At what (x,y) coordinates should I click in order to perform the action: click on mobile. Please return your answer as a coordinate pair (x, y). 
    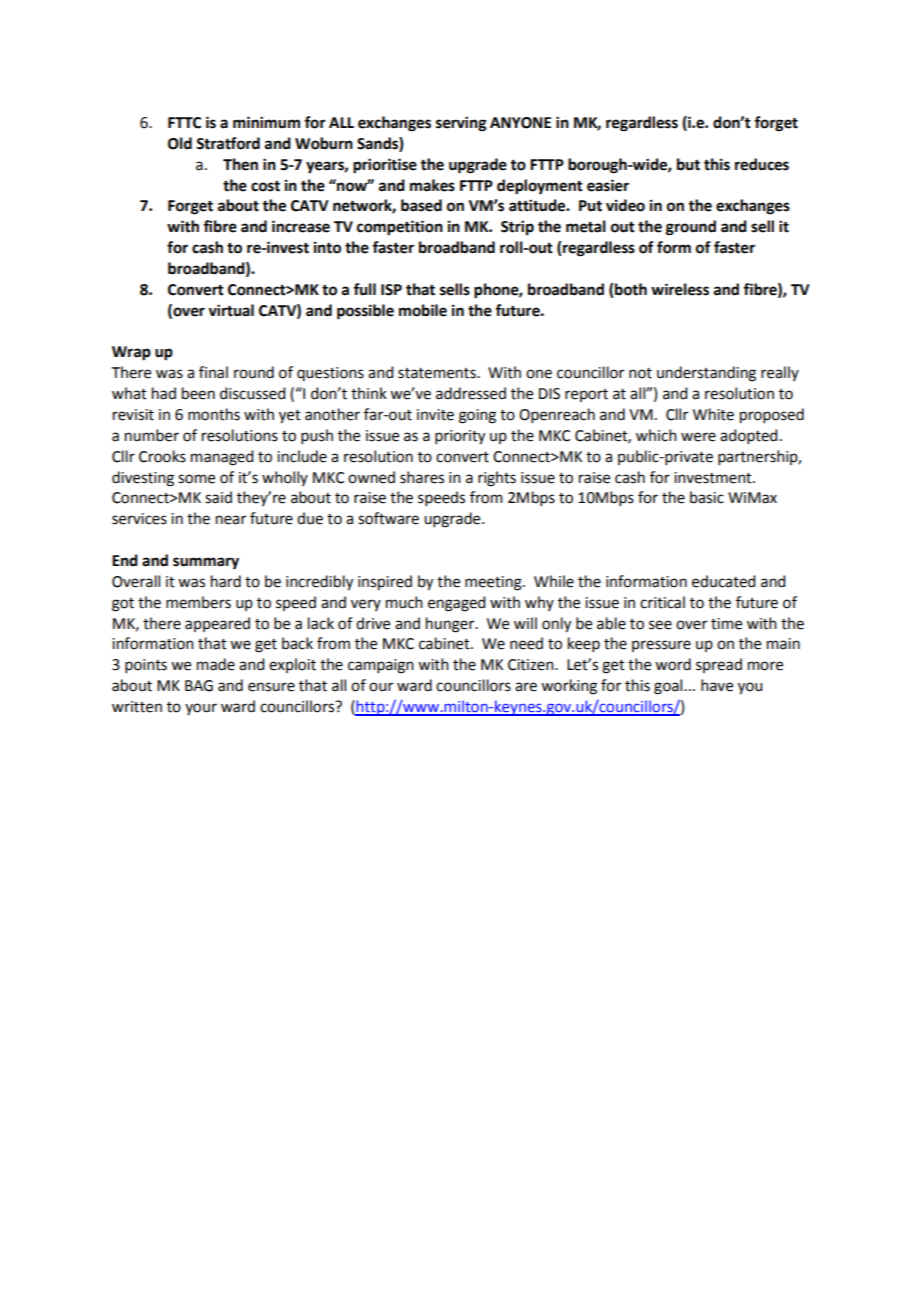
    Looking at the image, I should click on (423, 310).
